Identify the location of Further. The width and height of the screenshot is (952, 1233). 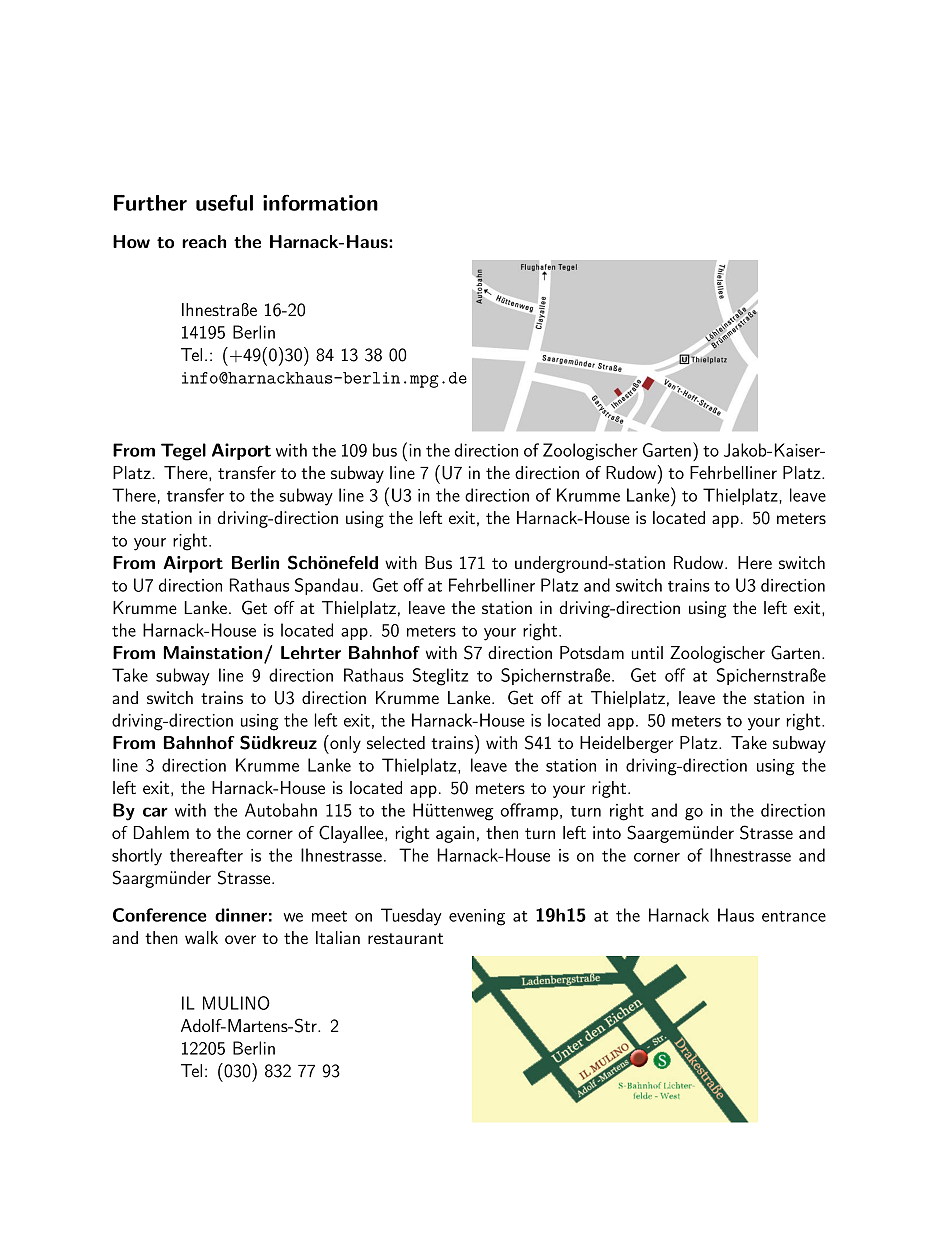
(150, 203).
